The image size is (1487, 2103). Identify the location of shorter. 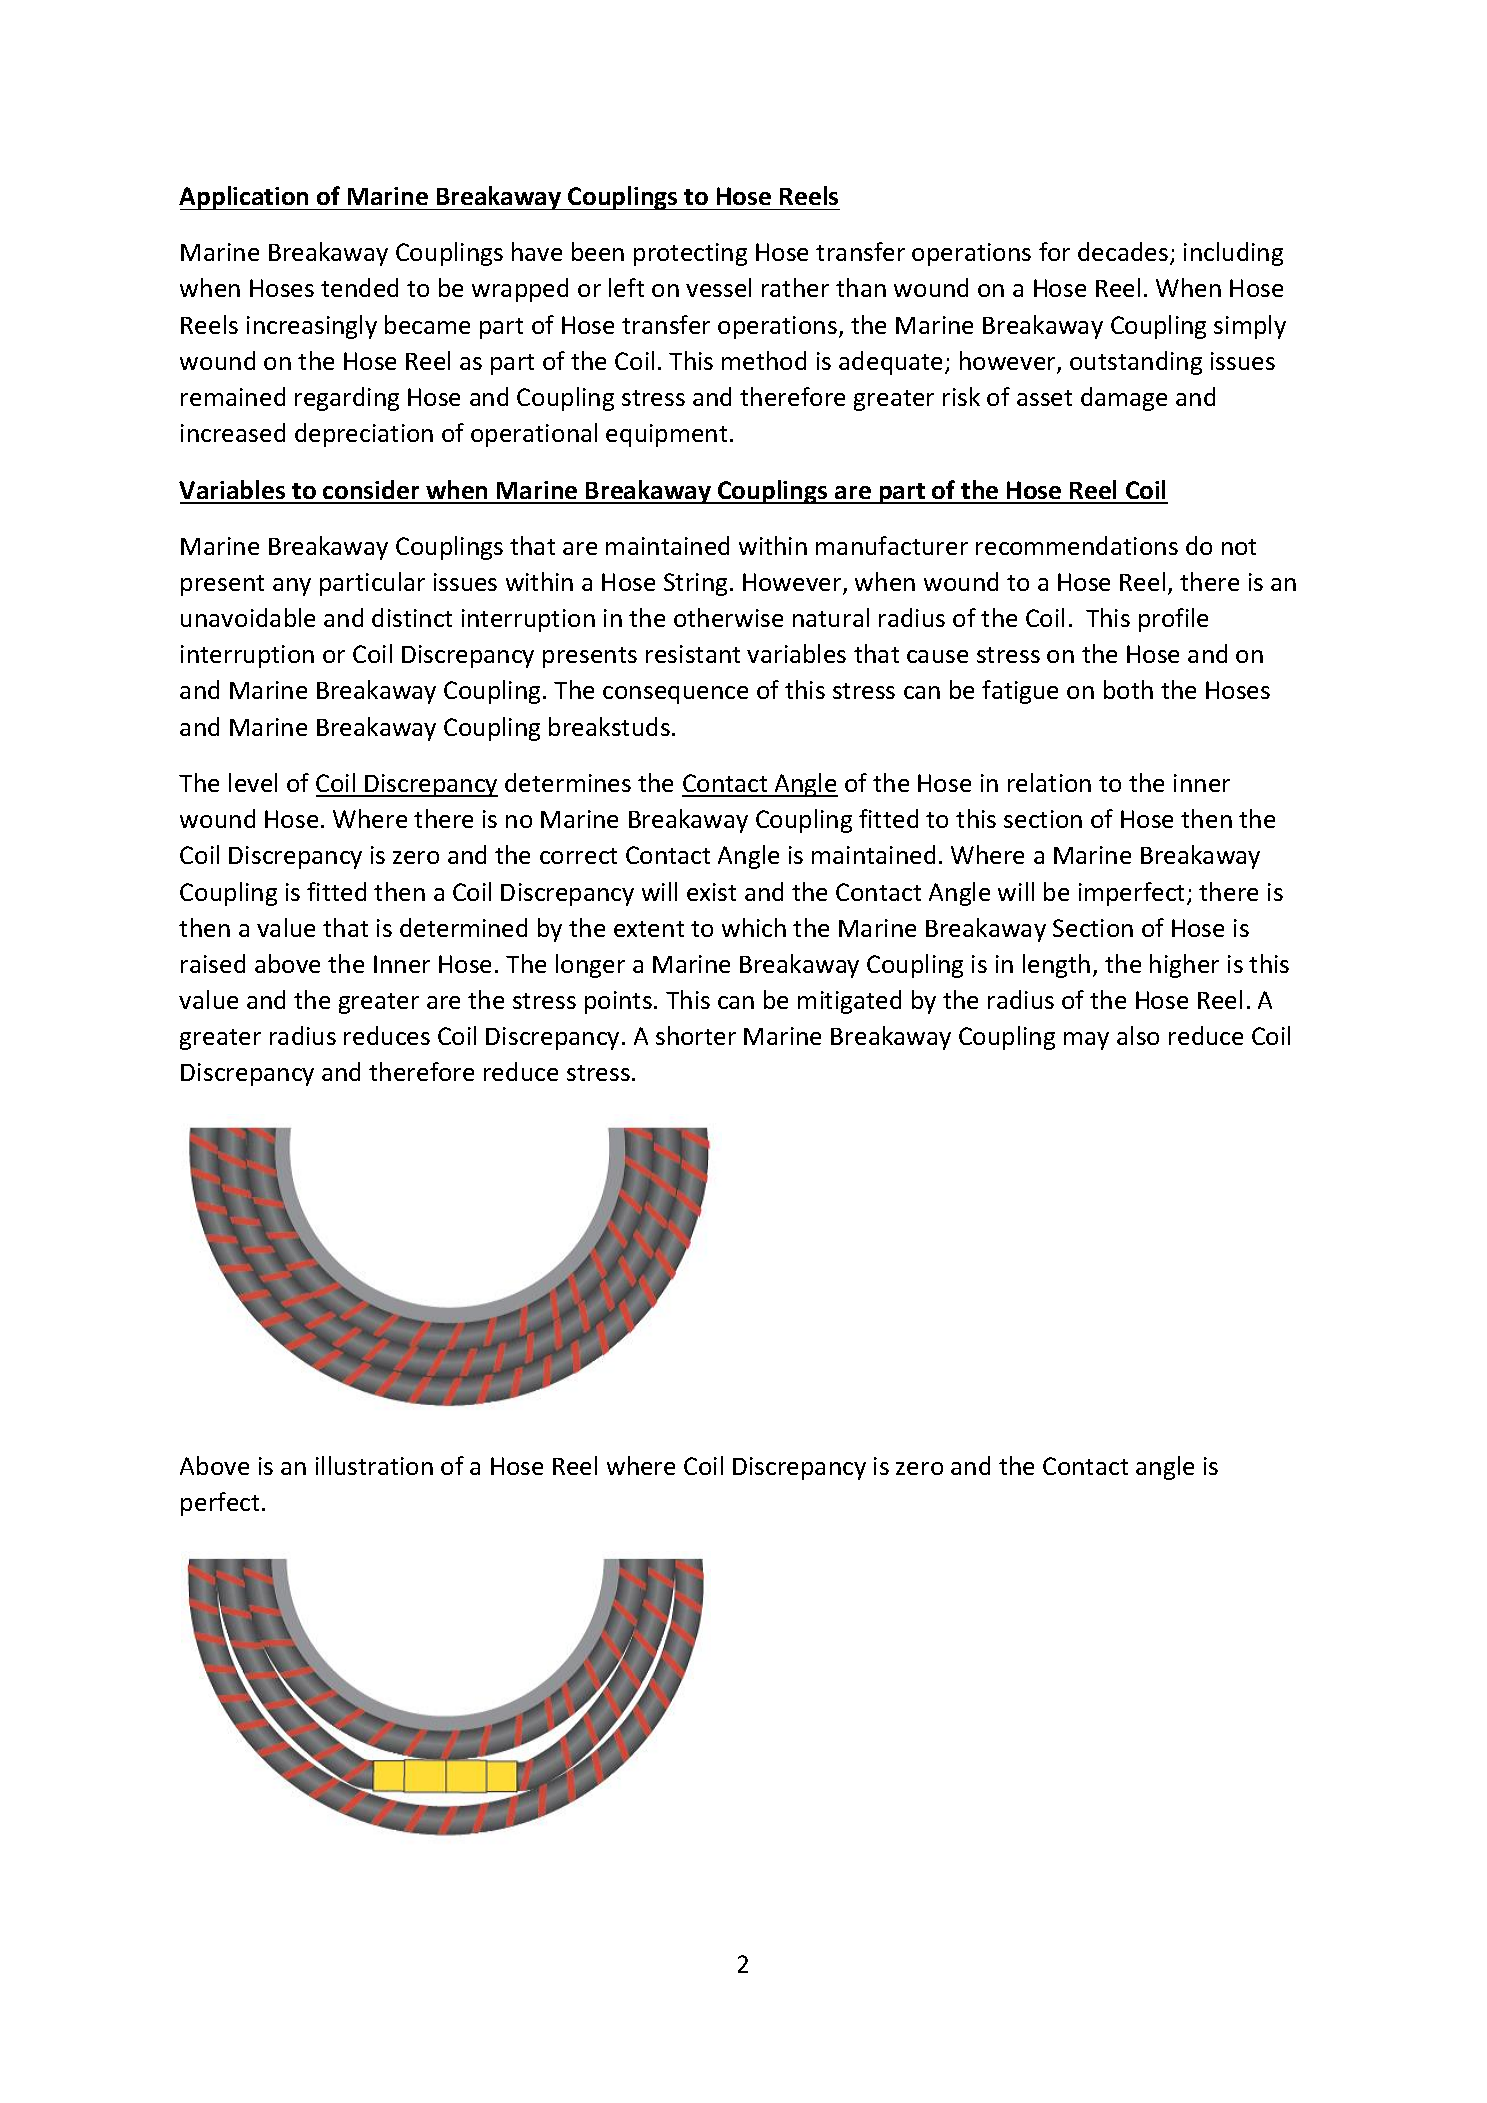
(696, 1035).
